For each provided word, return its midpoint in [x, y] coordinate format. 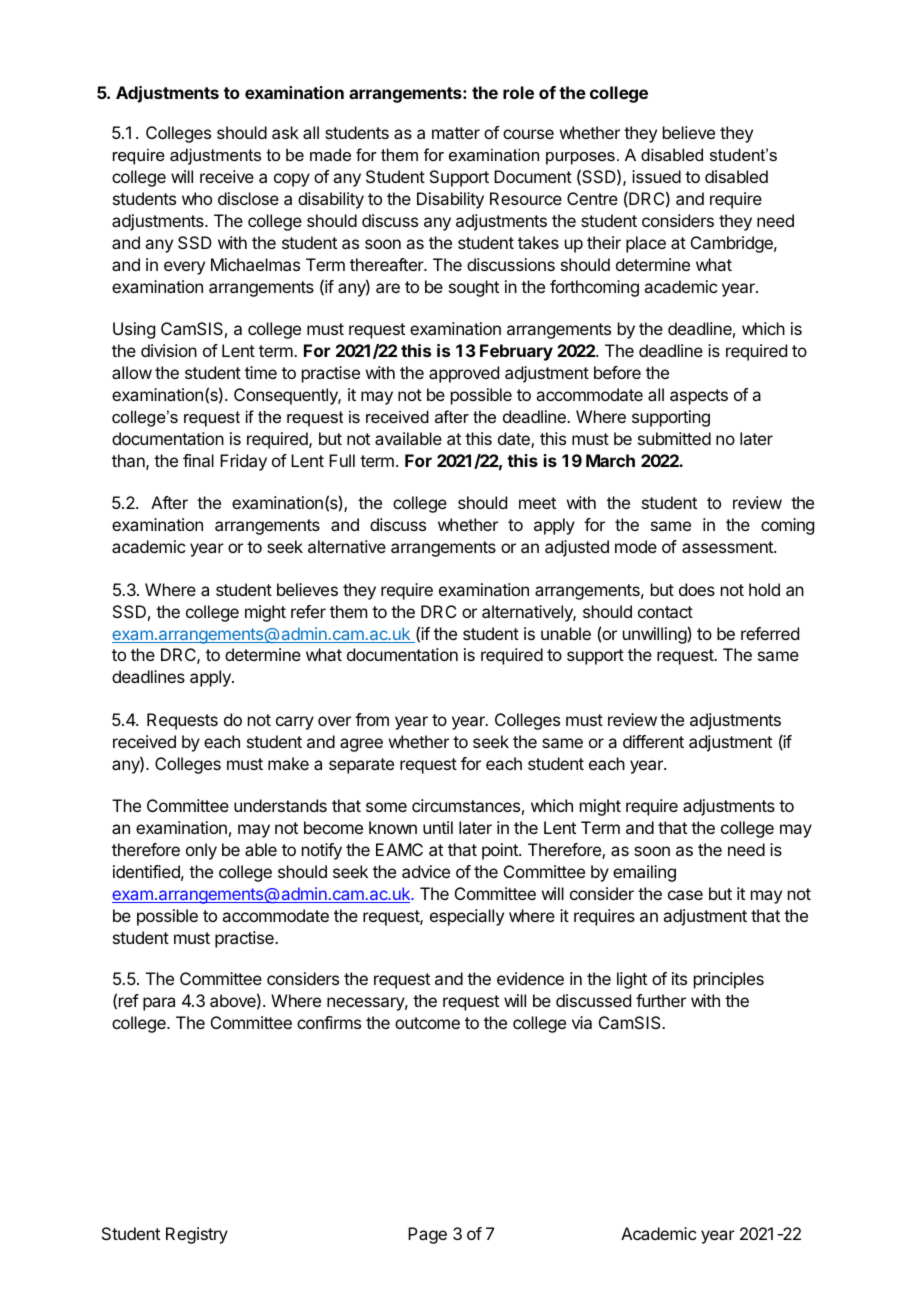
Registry [197, 1235]
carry [295, 723]
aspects [699, 397]
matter [456, 133]
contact [665, 612]
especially [467, 917]
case [685, 895]
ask [285, 132]
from [372, 719]
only [201, 851]
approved [464, 374]
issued [656, 176]
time [261, 372]
